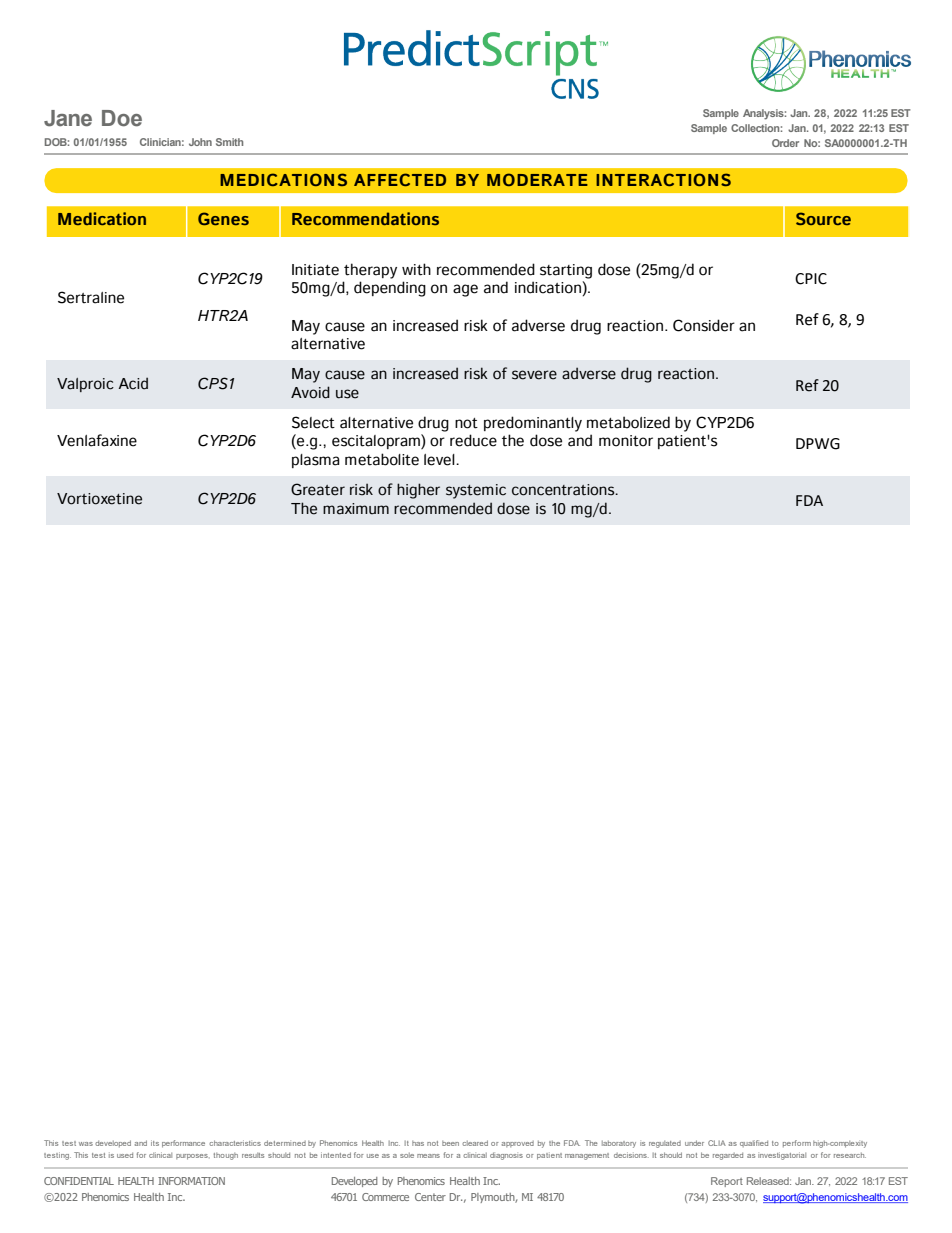 This screenshot has width=952, height=1233. I want to click on qualified, so click(754, 1143).
